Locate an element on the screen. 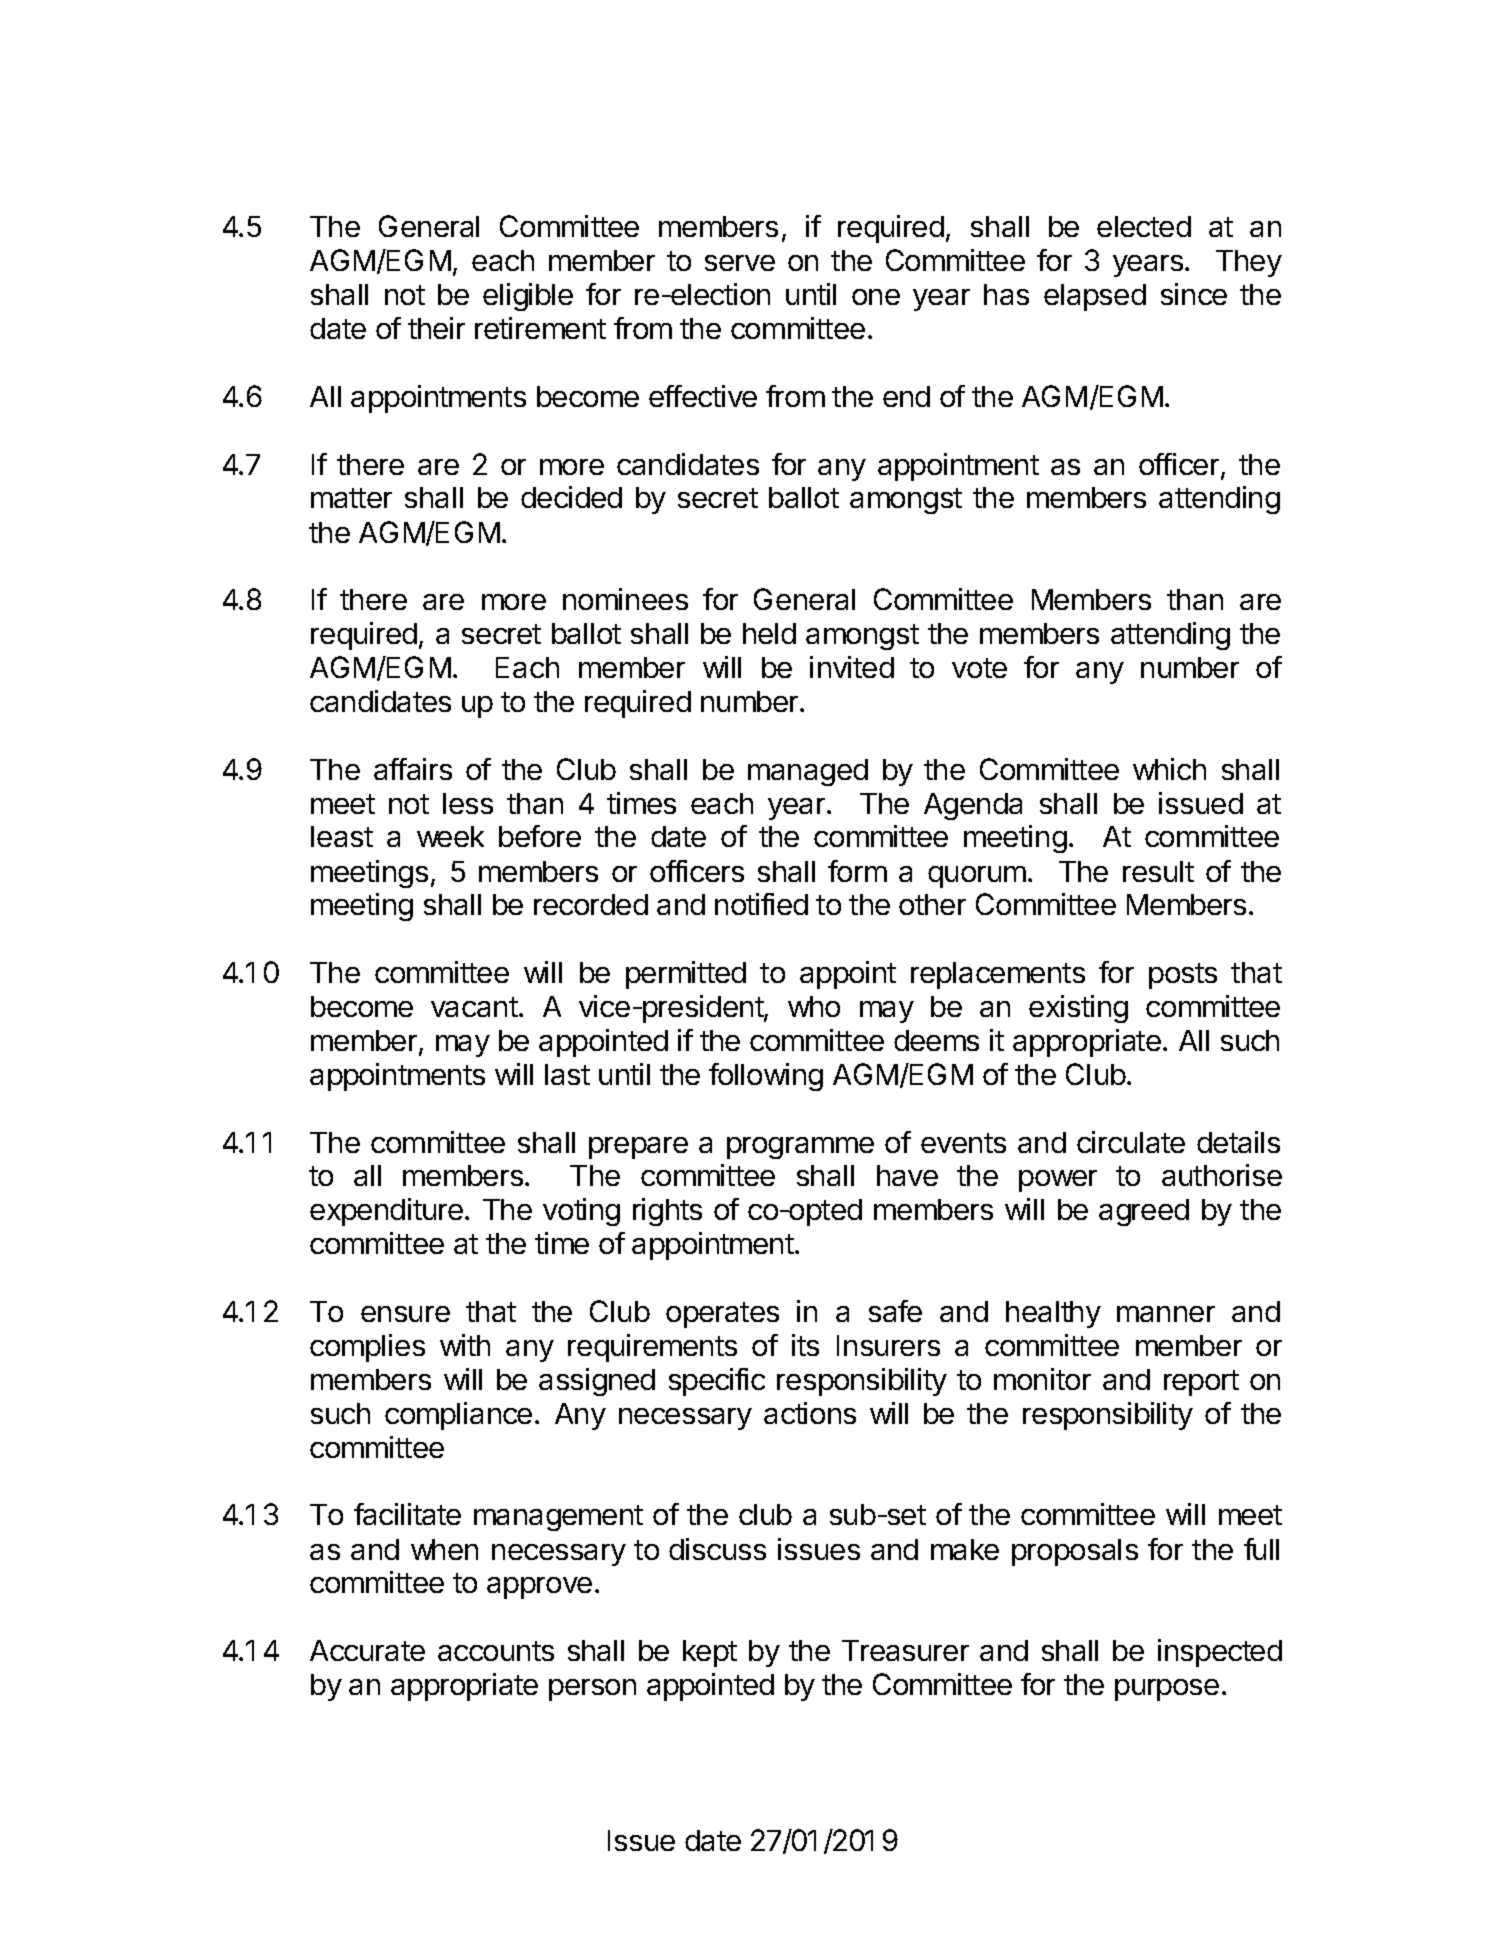 The height and width of the screenshot is (1945, 1503). their is located at coordinates (436, 328).
